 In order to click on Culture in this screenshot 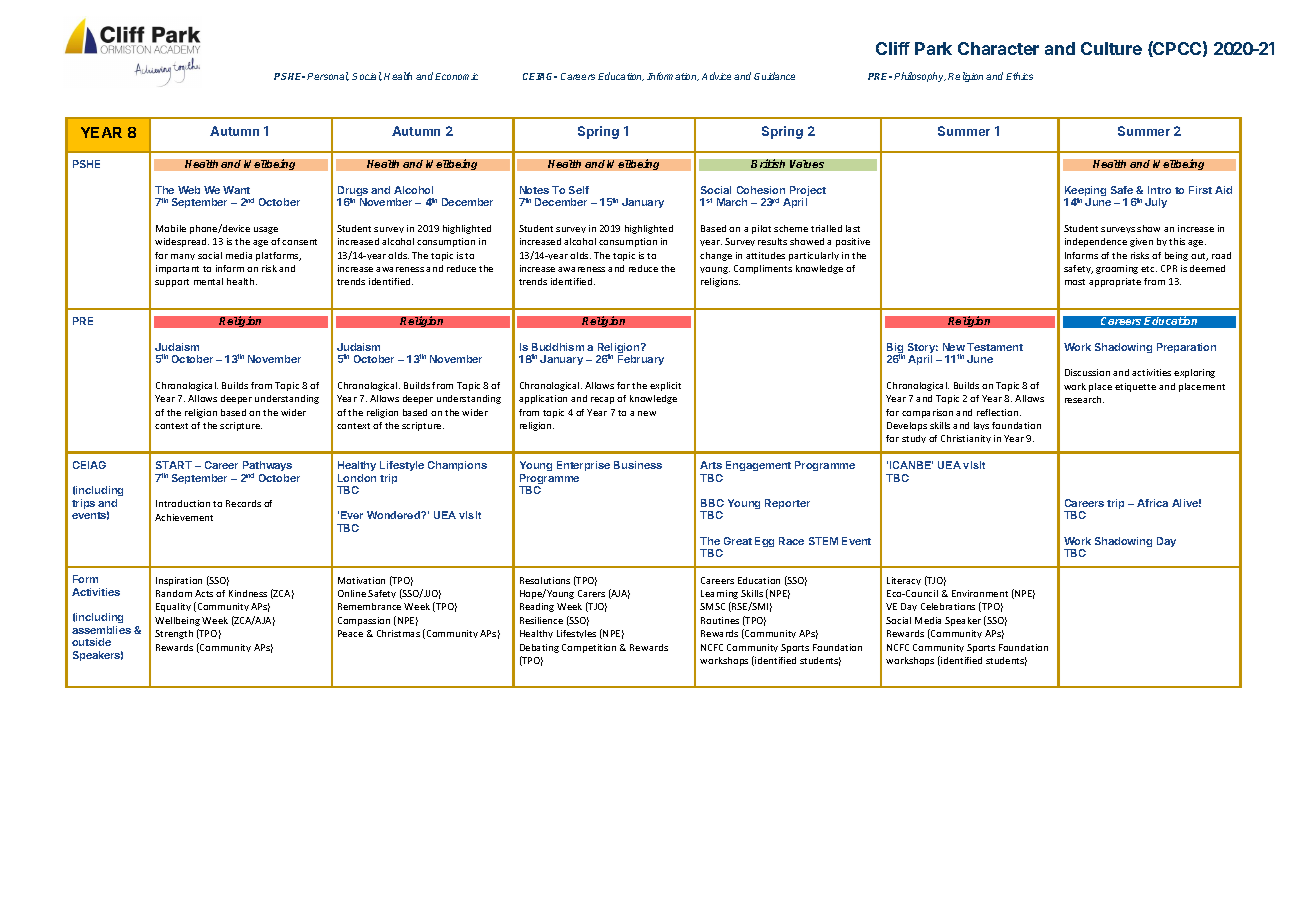, I will do `click(1111, 48)`.
